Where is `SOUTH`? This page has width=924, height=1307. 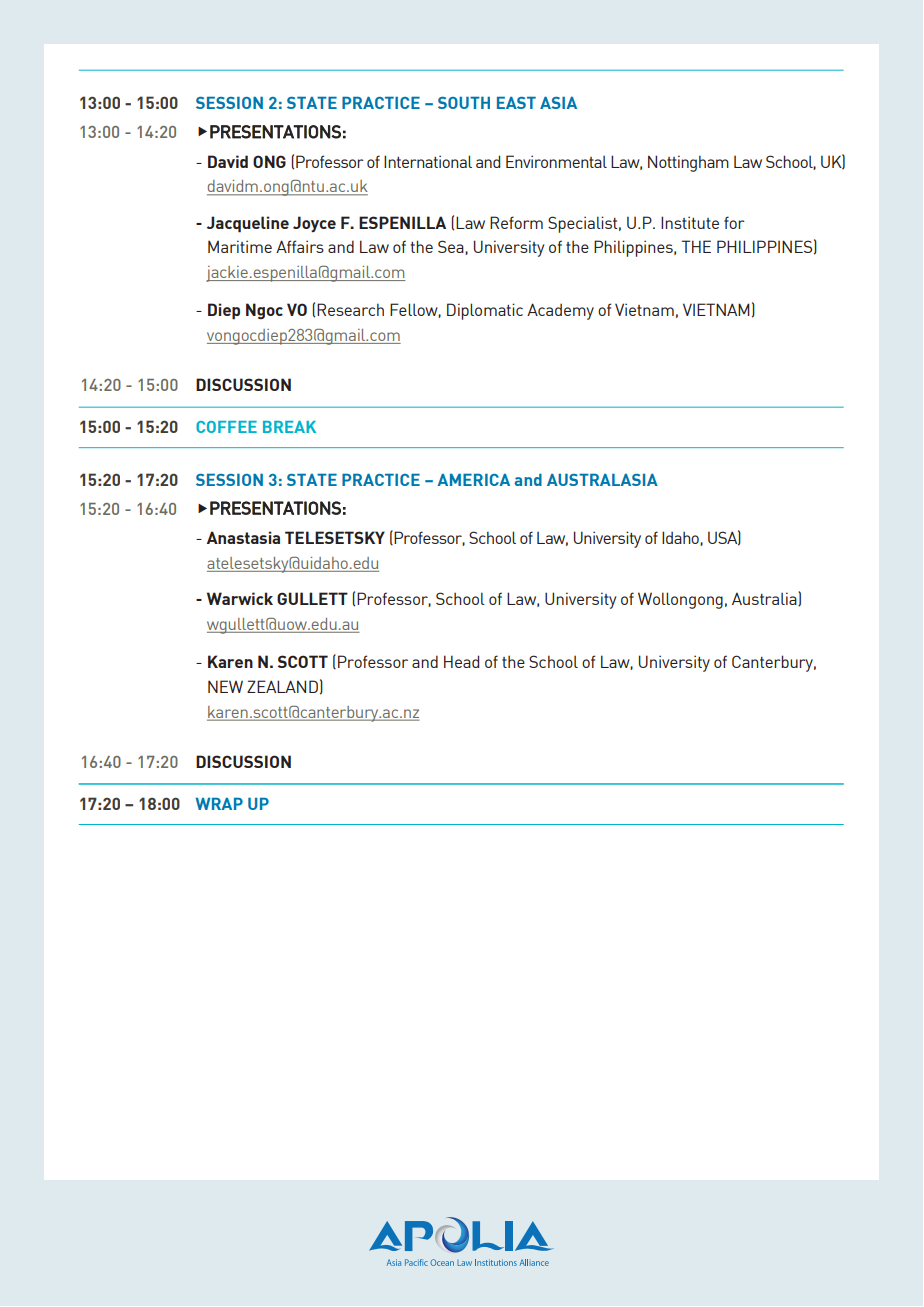 SOUTH is located at coordinates (464, 103).
